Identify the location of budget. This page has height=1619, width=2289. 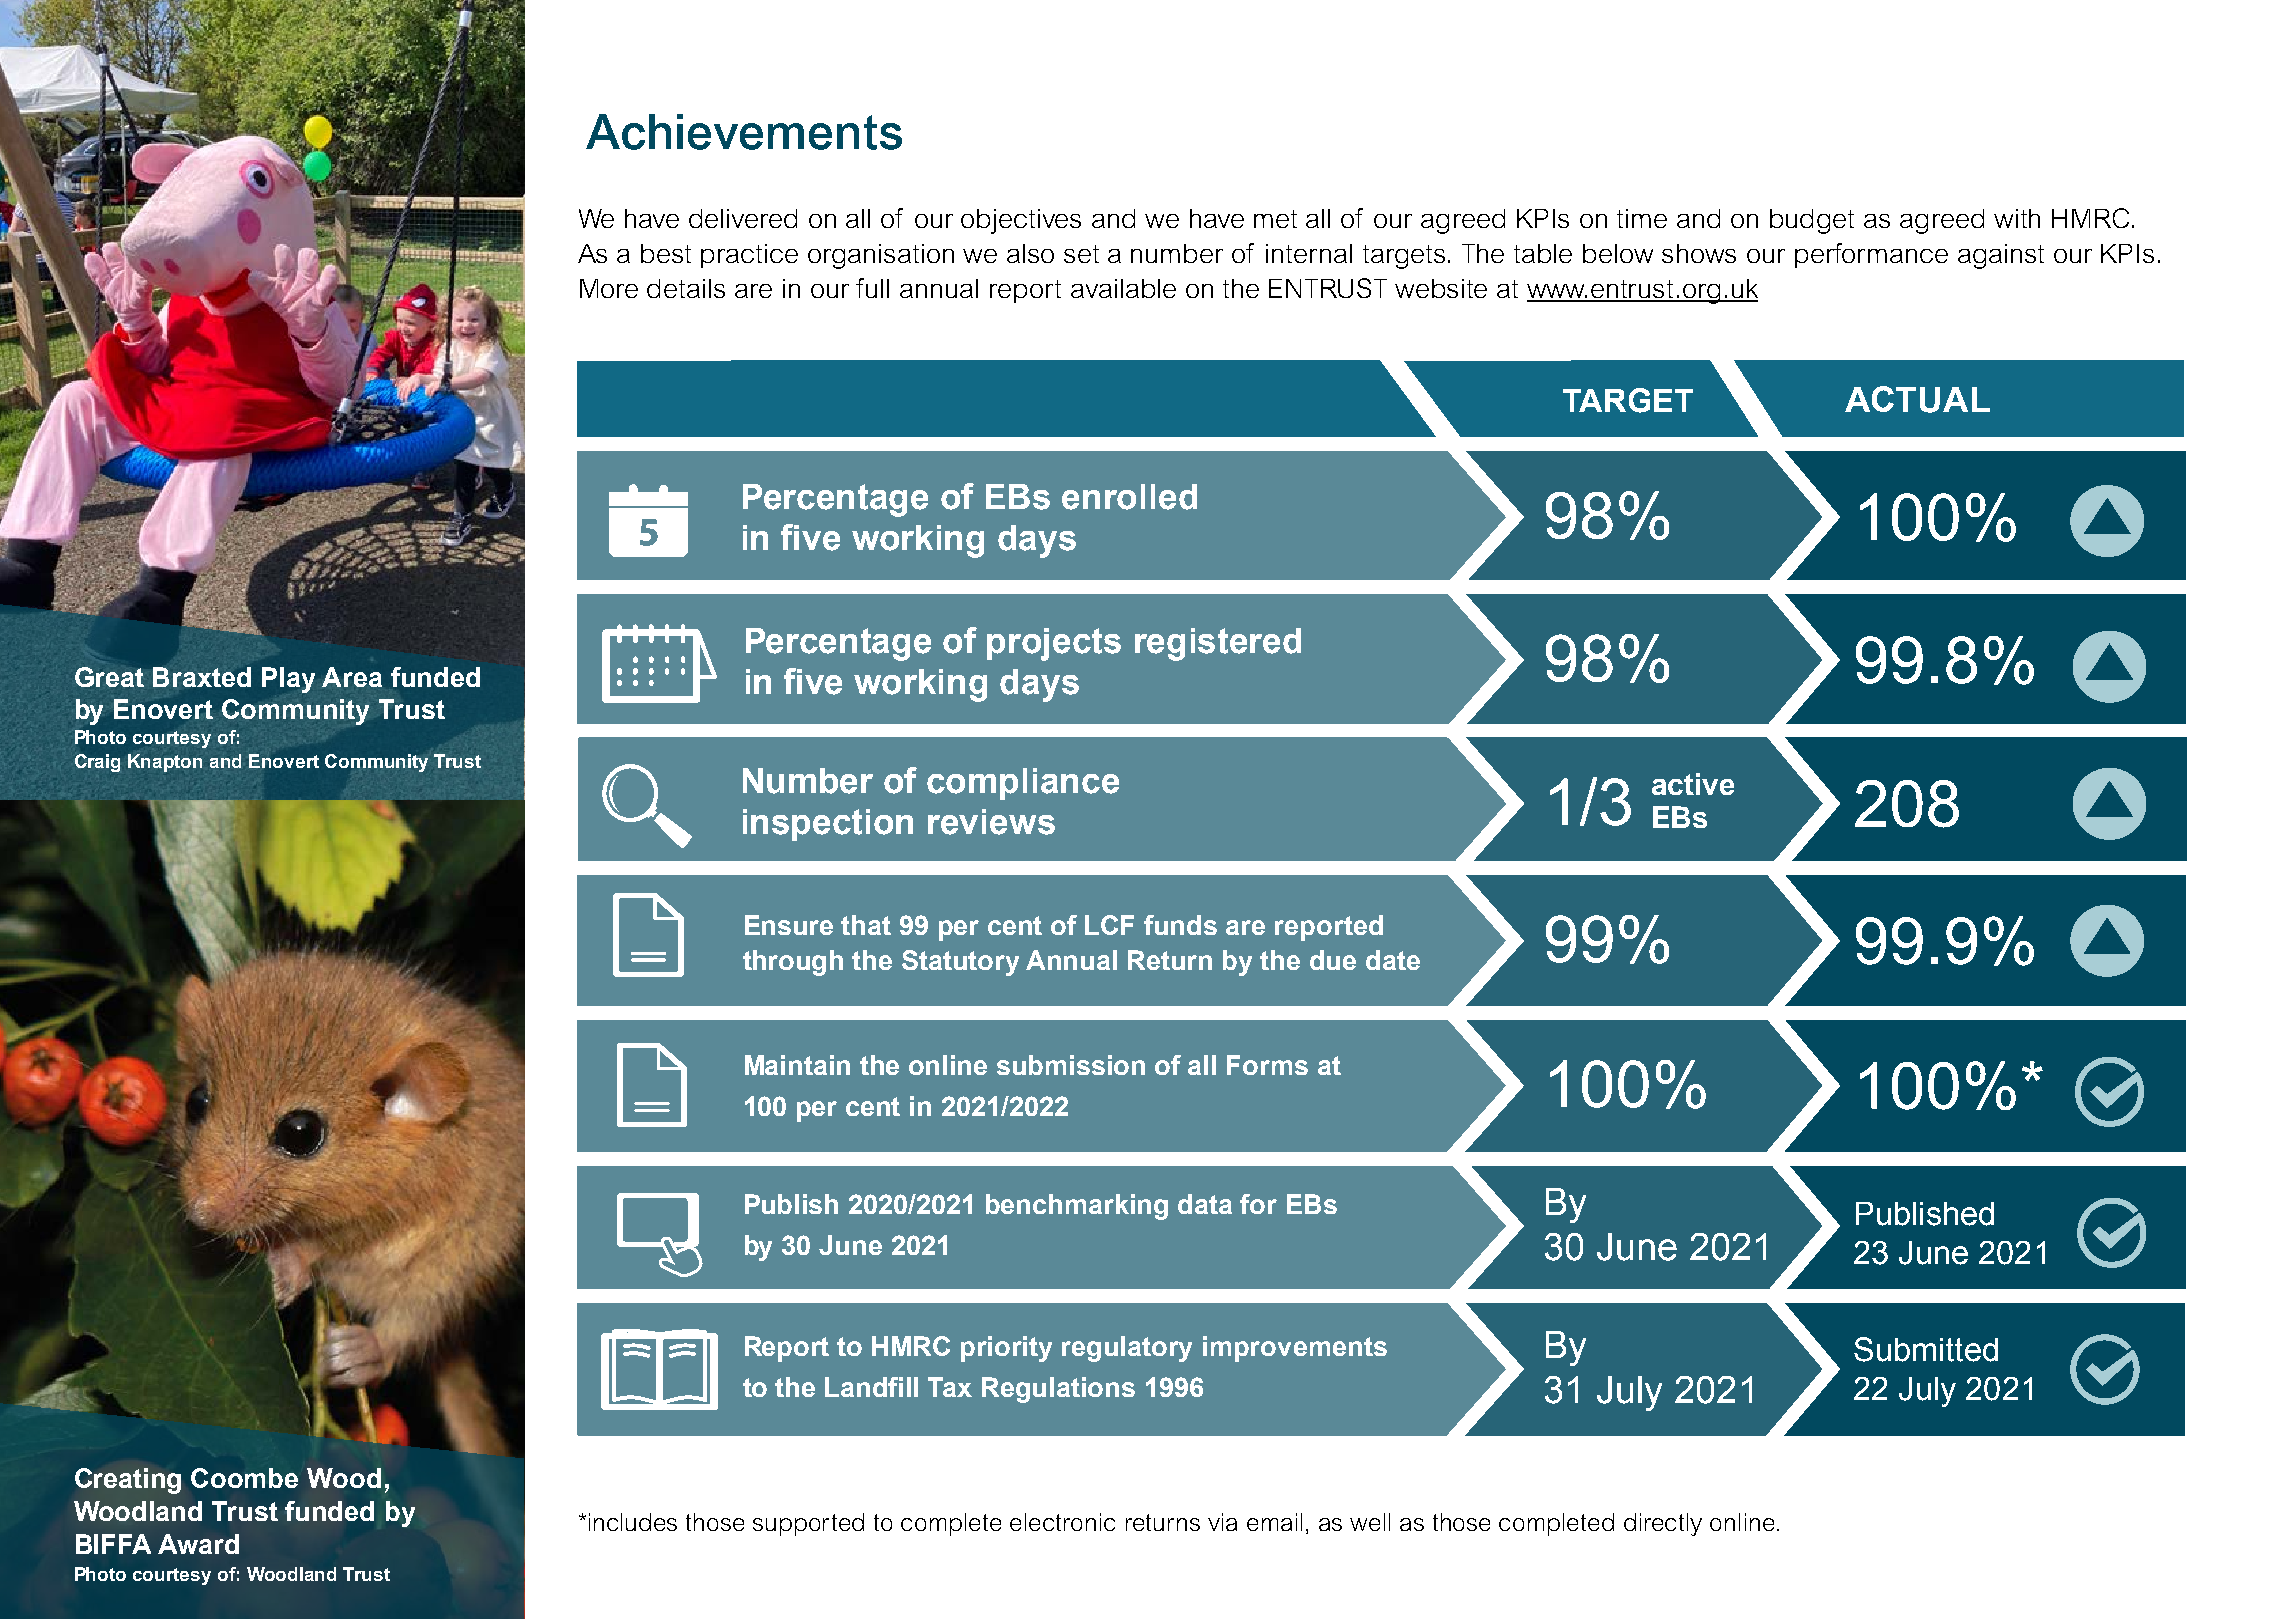
(1812, 221).
